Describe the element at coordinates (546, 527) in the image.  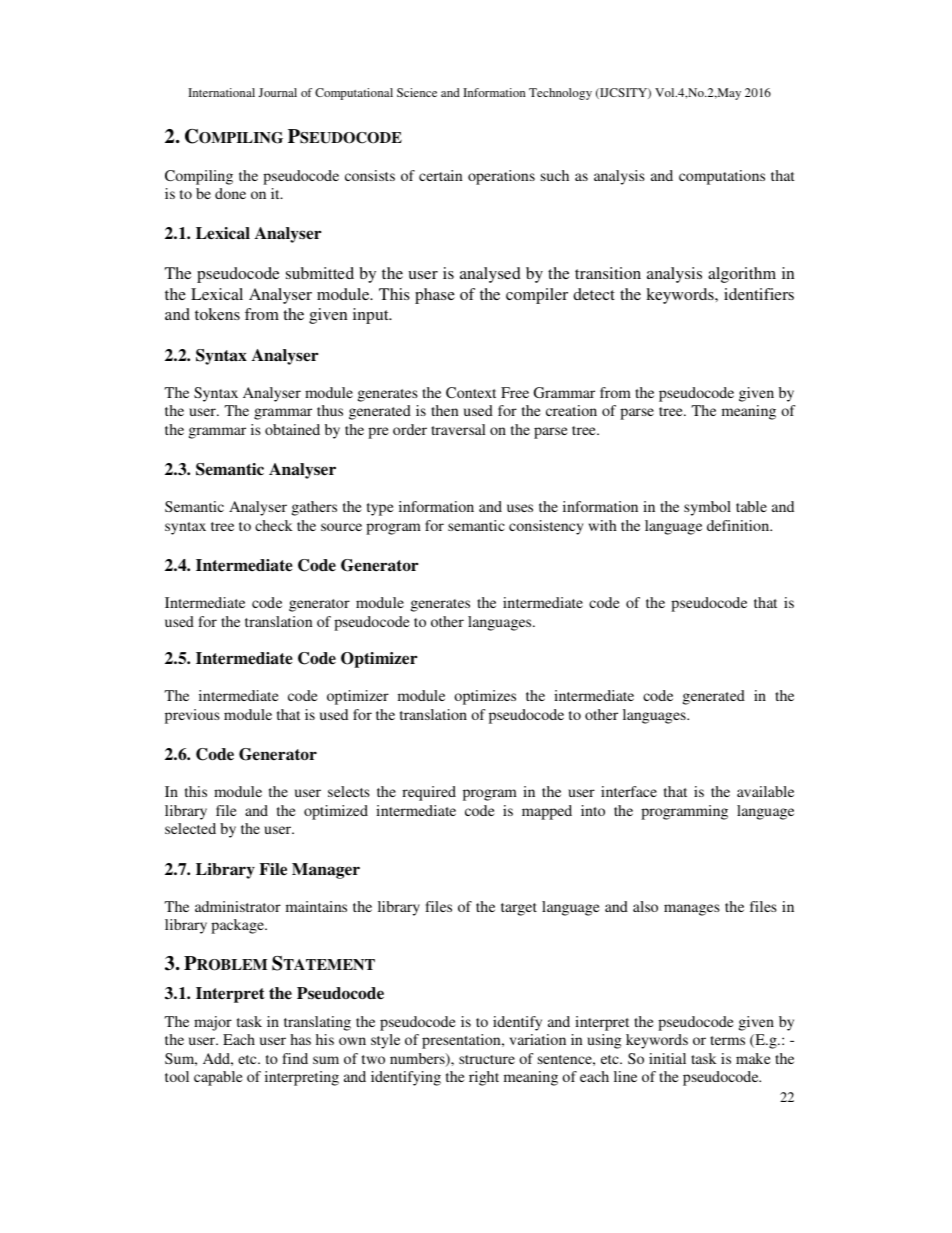
I see `consistency` at that location.
